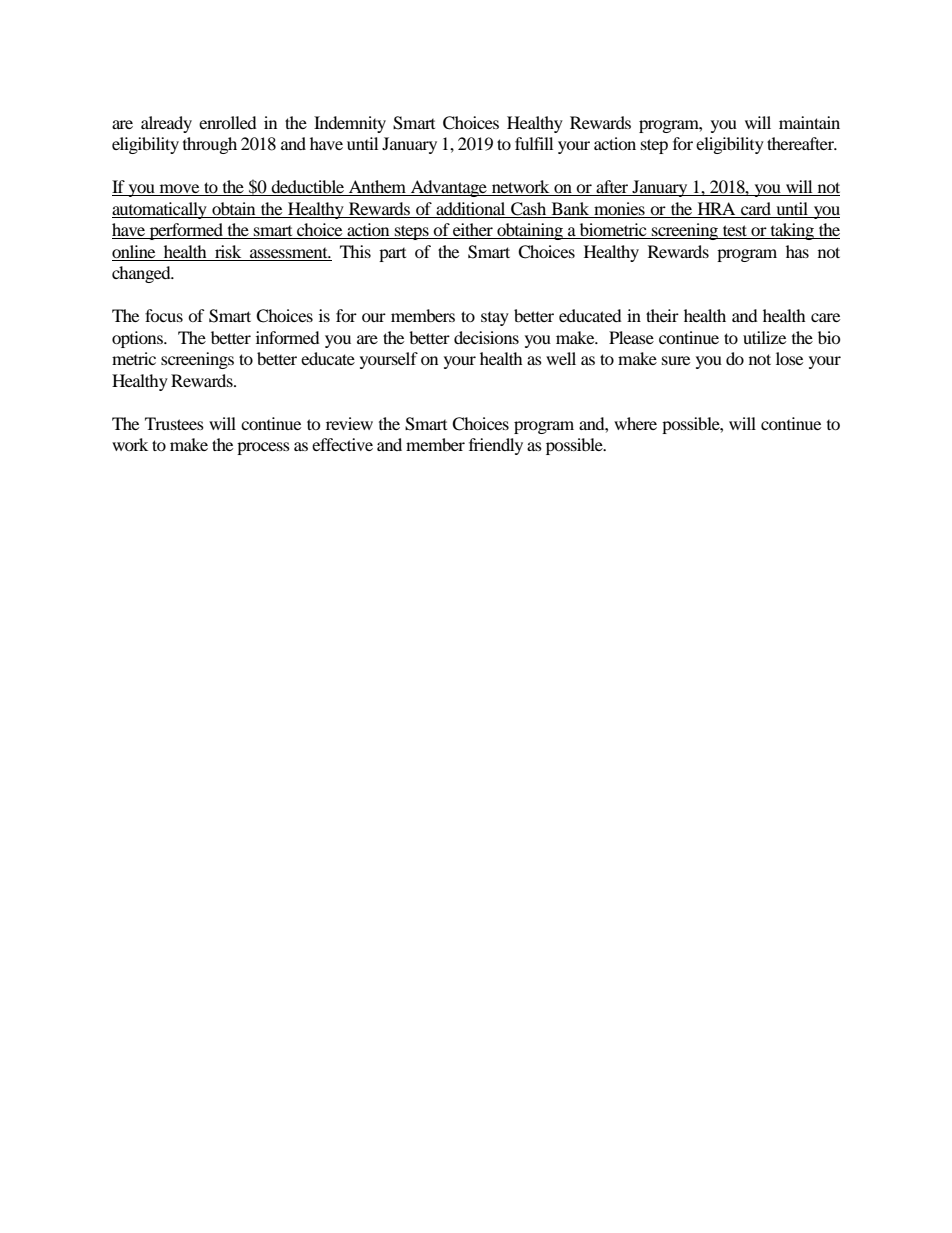  What do you see at coordinates (534, 143) in the screenshot?
I see `fulfill` at bounding box center [534, 143].
